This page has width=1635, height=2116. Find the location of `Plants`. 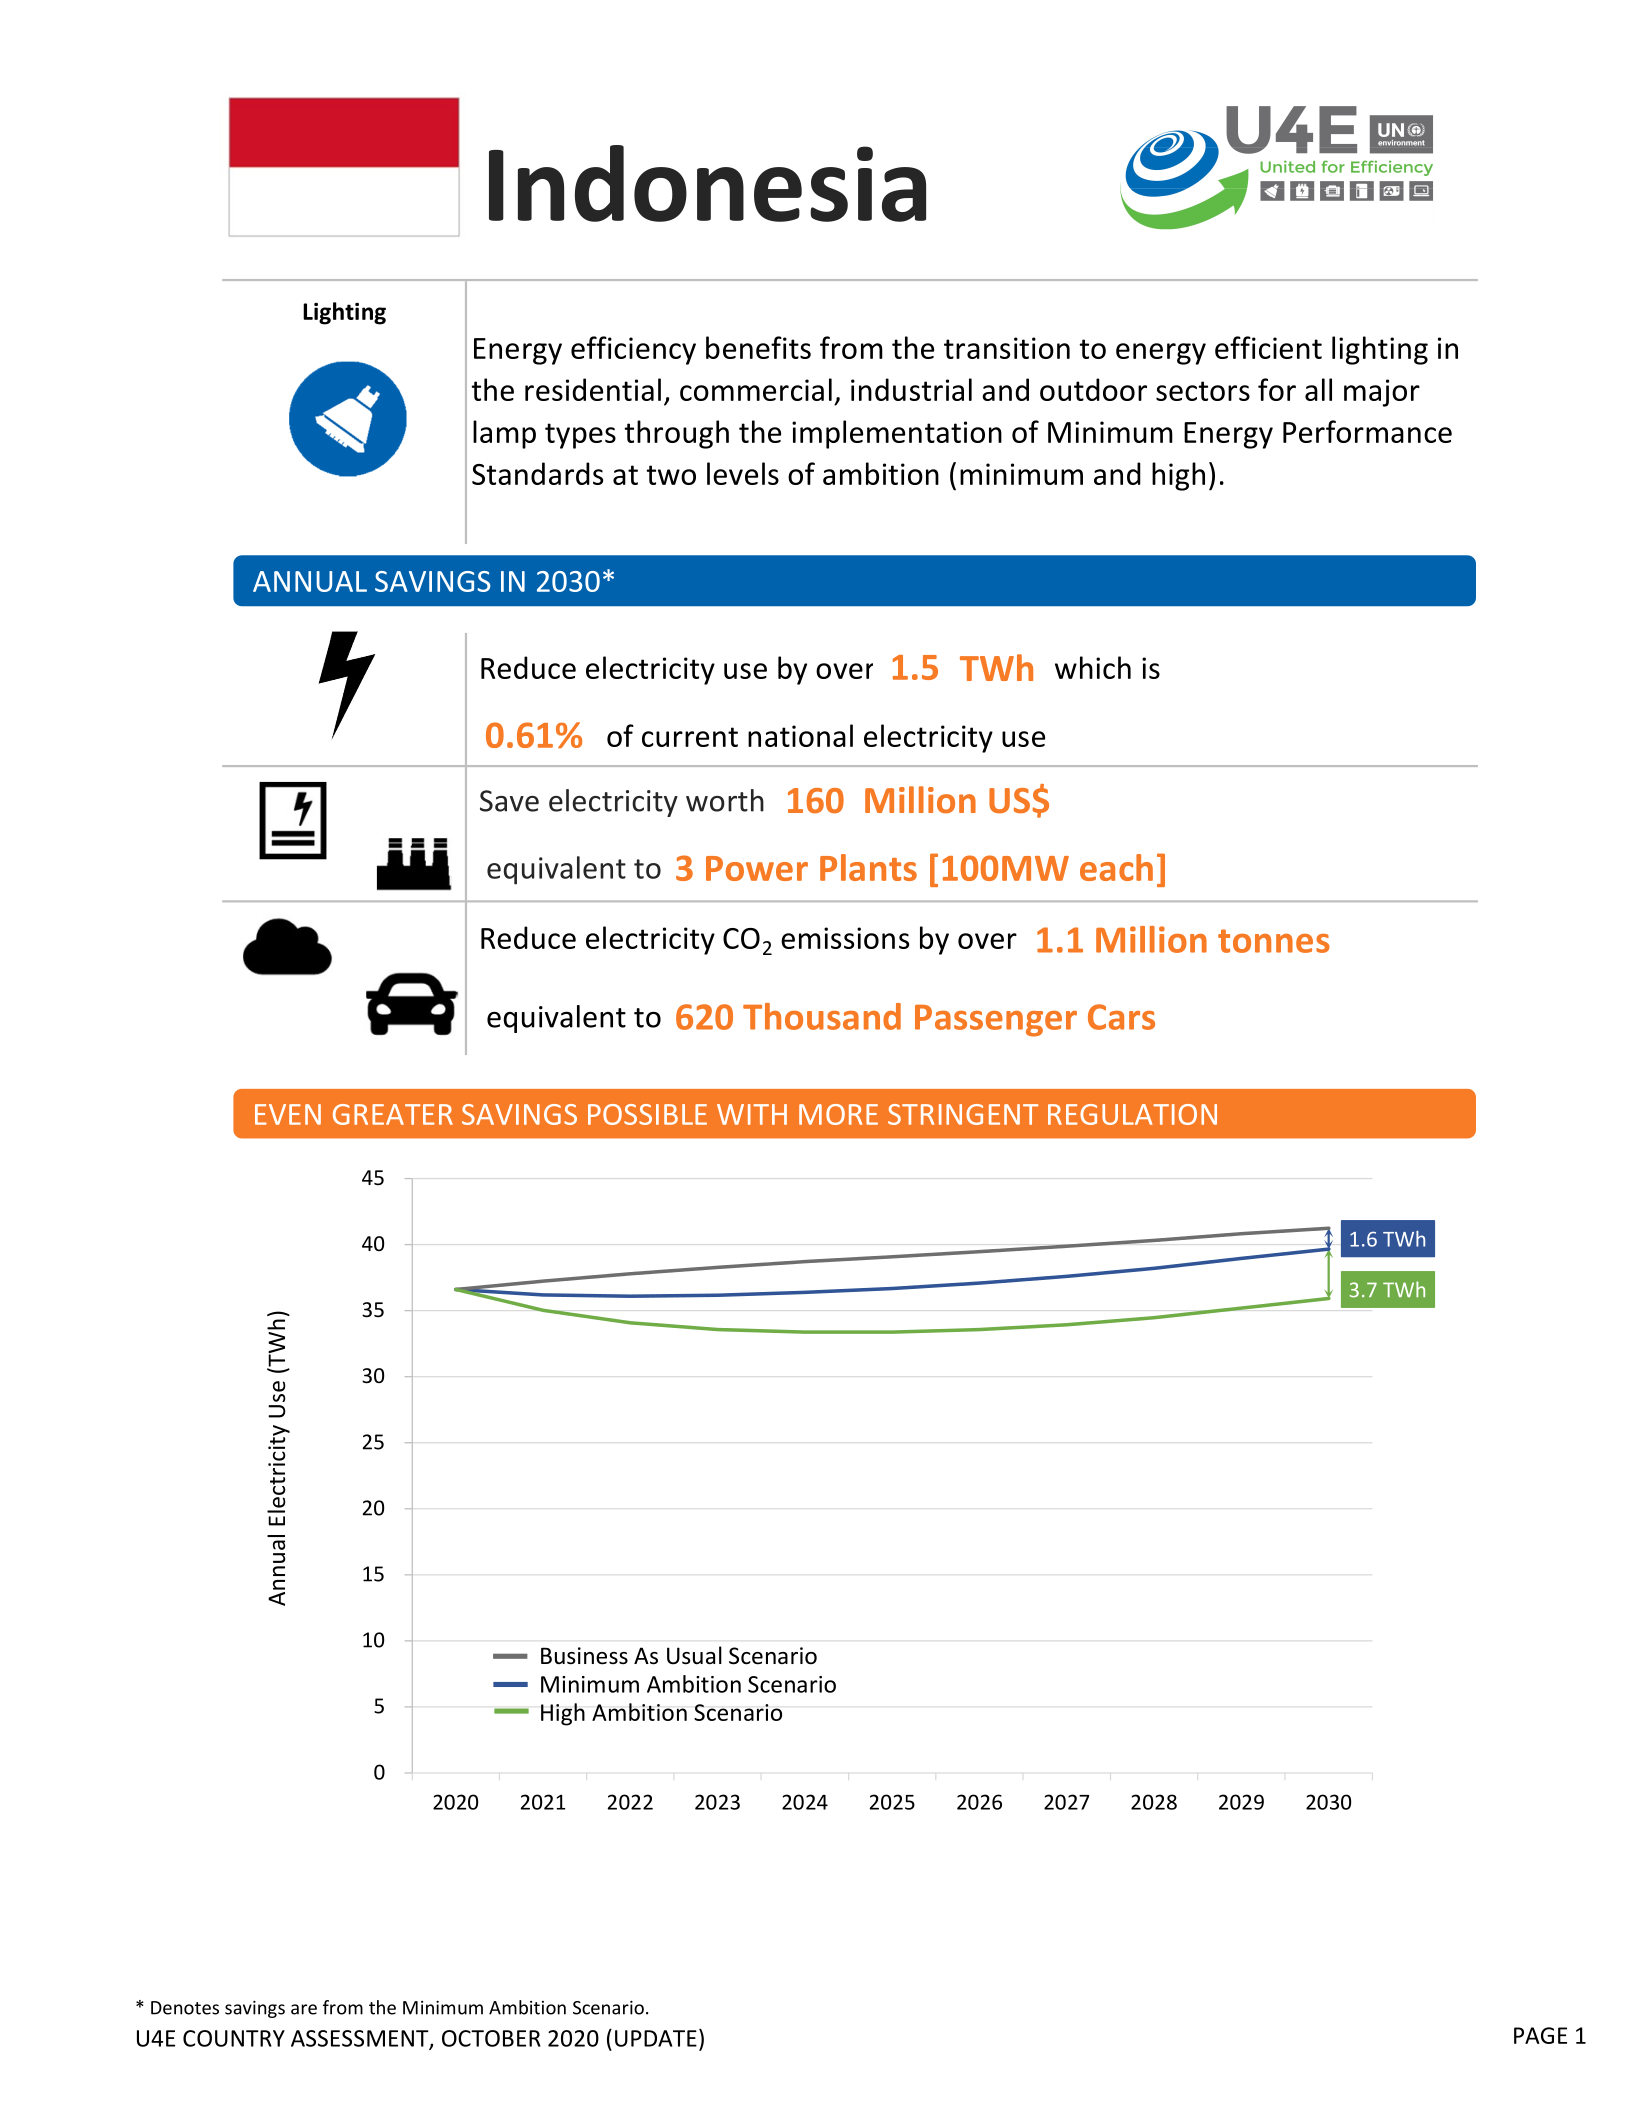

Plants is located at coordinates (868, 867).
